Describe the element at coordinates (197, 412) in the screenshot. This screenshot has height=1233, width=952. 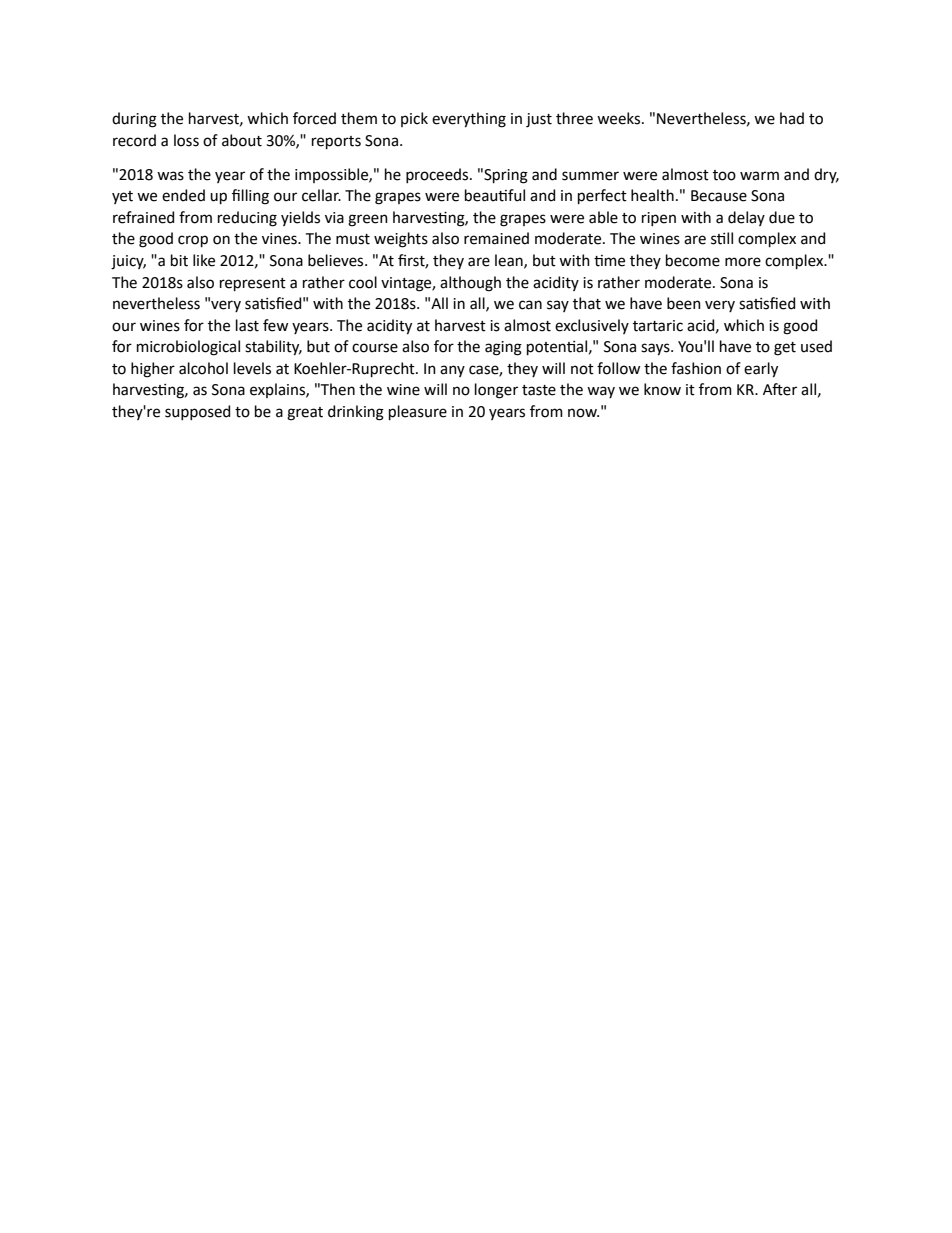
I see `supposed` at that location.
